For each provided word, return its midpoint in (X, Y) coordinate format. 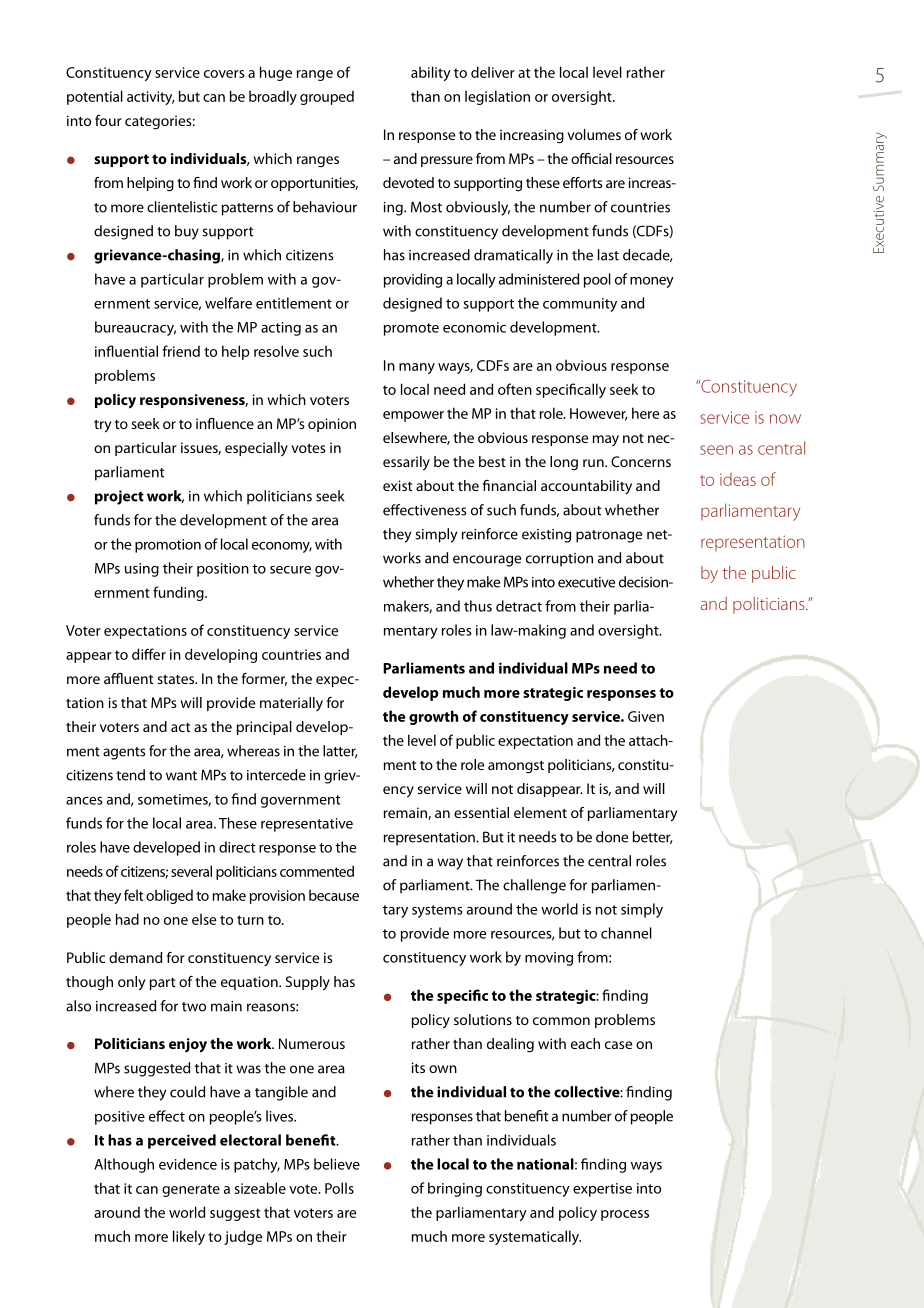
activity (151, 98)
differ (149, 654)
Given (646, 716)
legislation (497, 97)
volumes (594, 134)
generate (191, 1190)
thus (478, 606)
